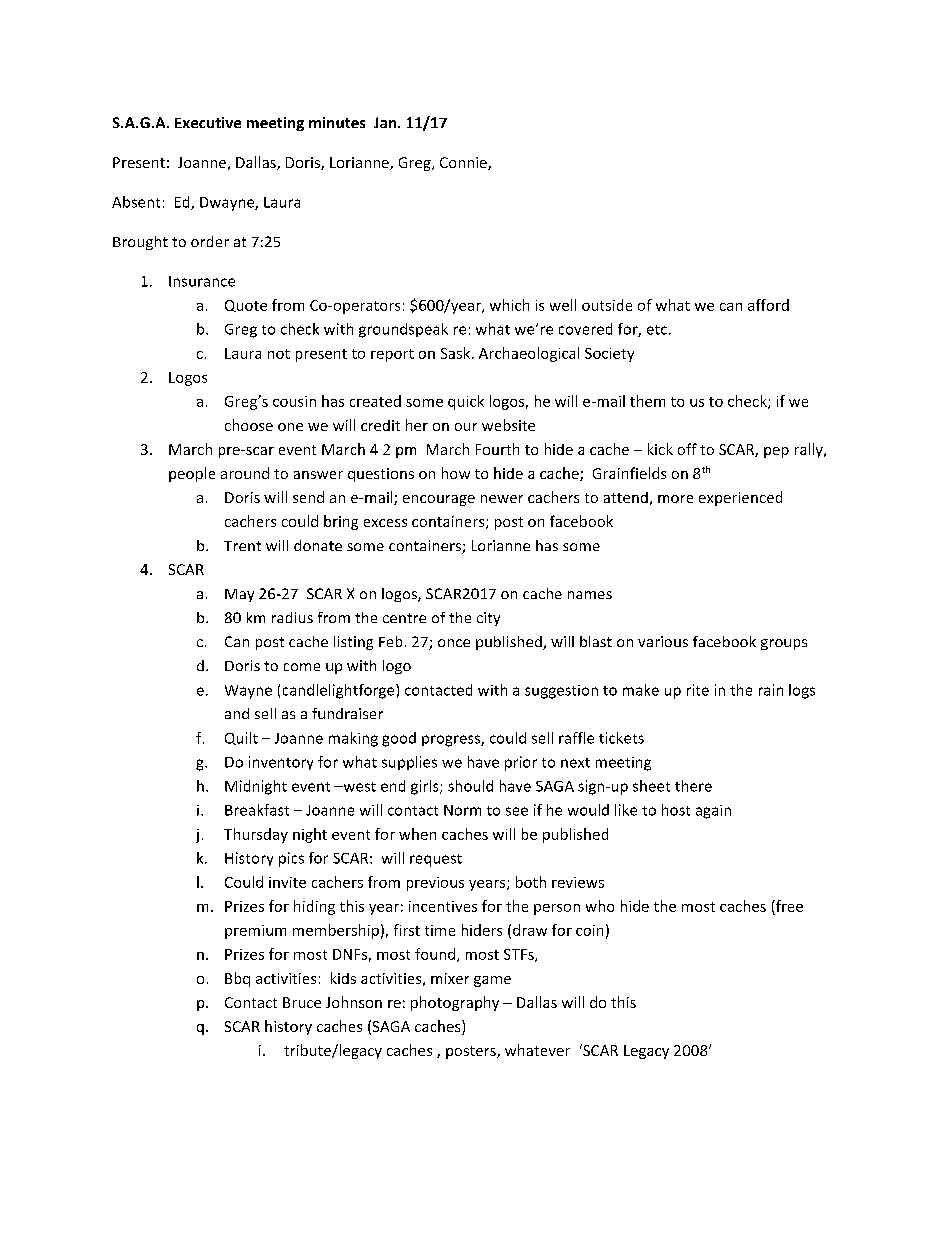  What do you see at coordinates (788, 906) in the image?
I see `free` at bounding box center [788, 906].
